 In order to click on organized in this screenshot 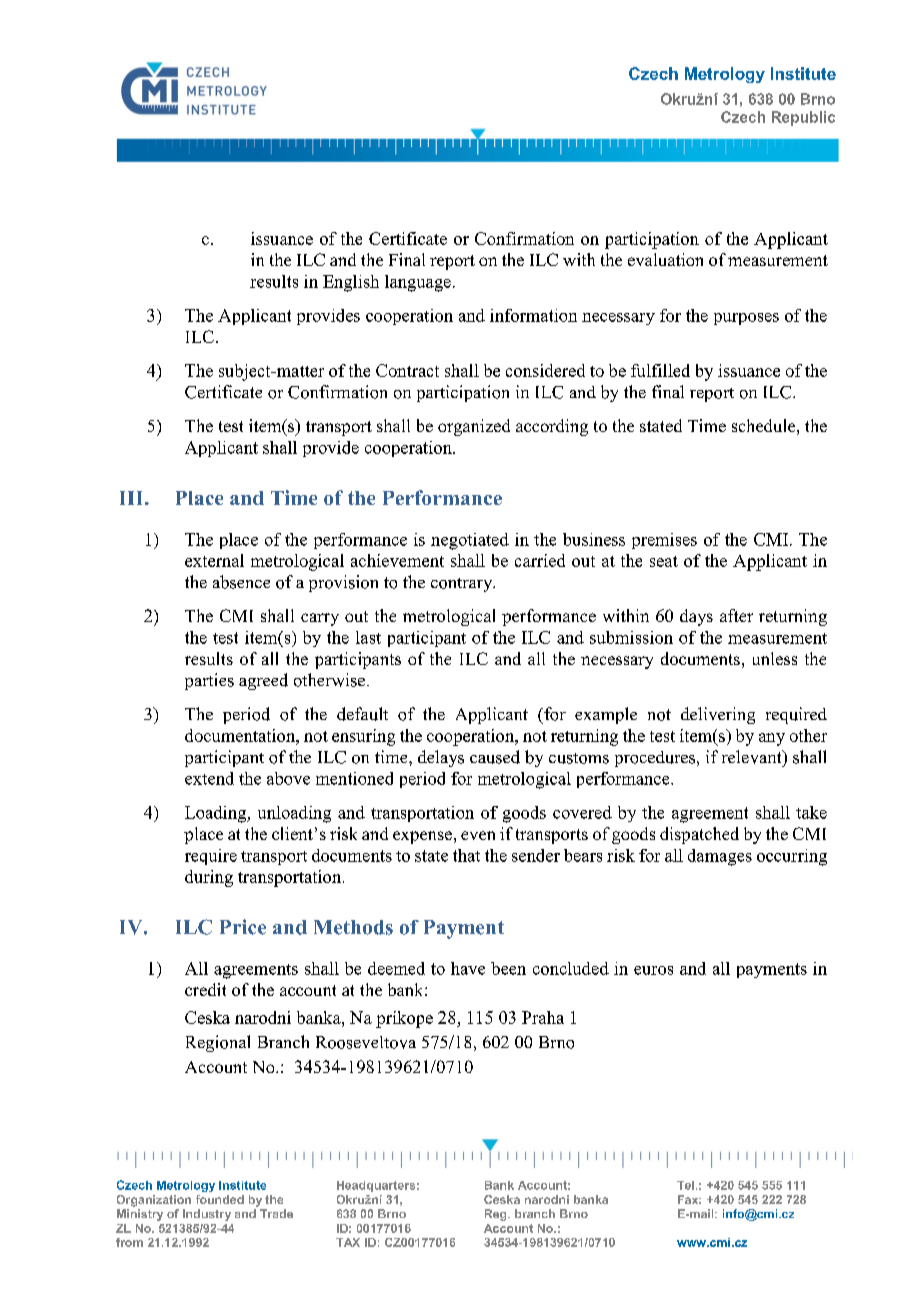, I will do `click(474, 427)`.
